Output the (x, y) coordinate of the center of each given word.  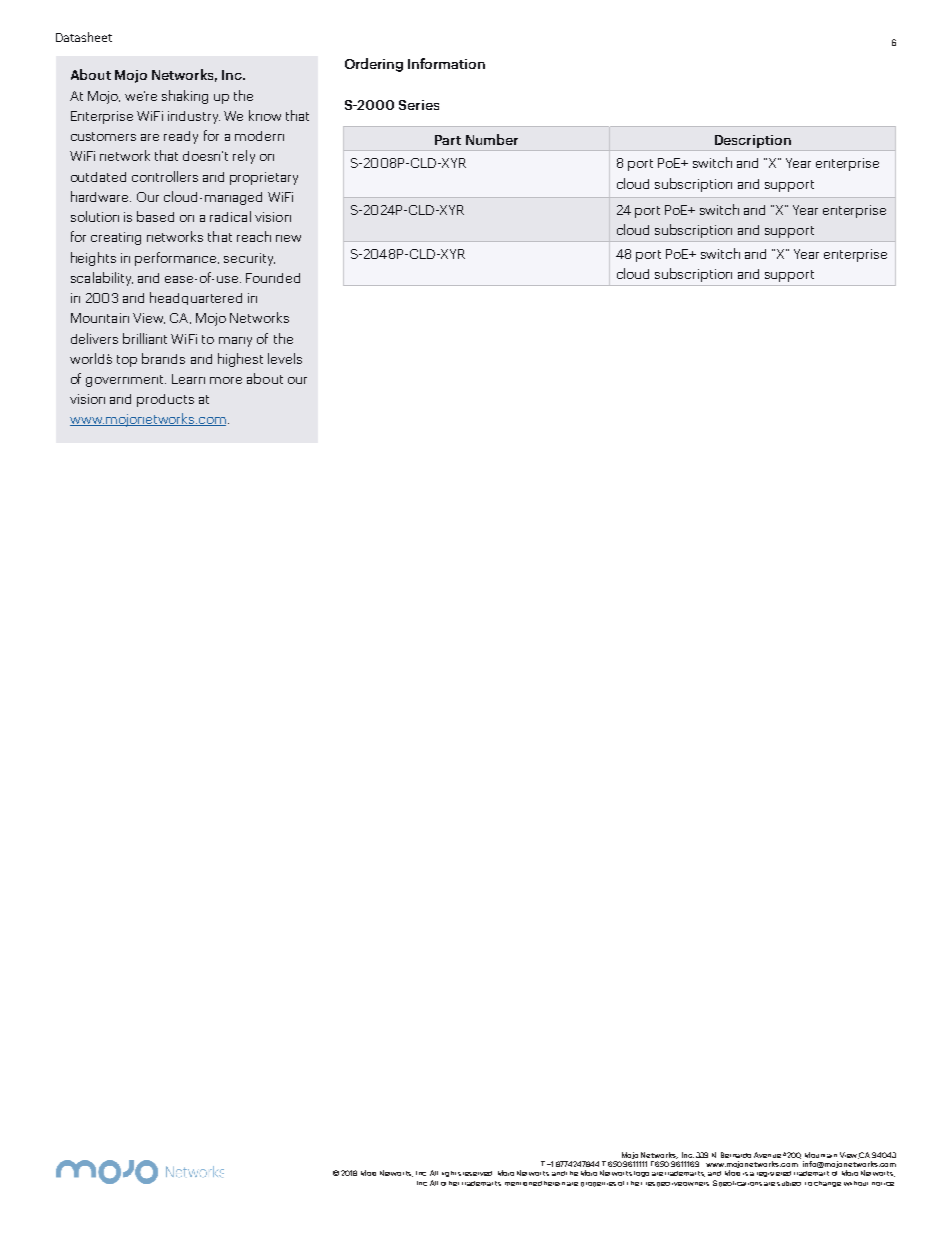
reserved (477, 1173)
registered (774, 1174)
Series (419, 105)
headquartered (196, 298)
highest (240, 360)
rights (451, 1174)
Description (753, 141)
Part (448, 140)
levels (285, 358)
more (226, 380)
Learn (188, 379)
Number (492, 139)
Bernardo (736, 1155)
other (450, 1183)
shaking (185, 97)
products (165, 400)
